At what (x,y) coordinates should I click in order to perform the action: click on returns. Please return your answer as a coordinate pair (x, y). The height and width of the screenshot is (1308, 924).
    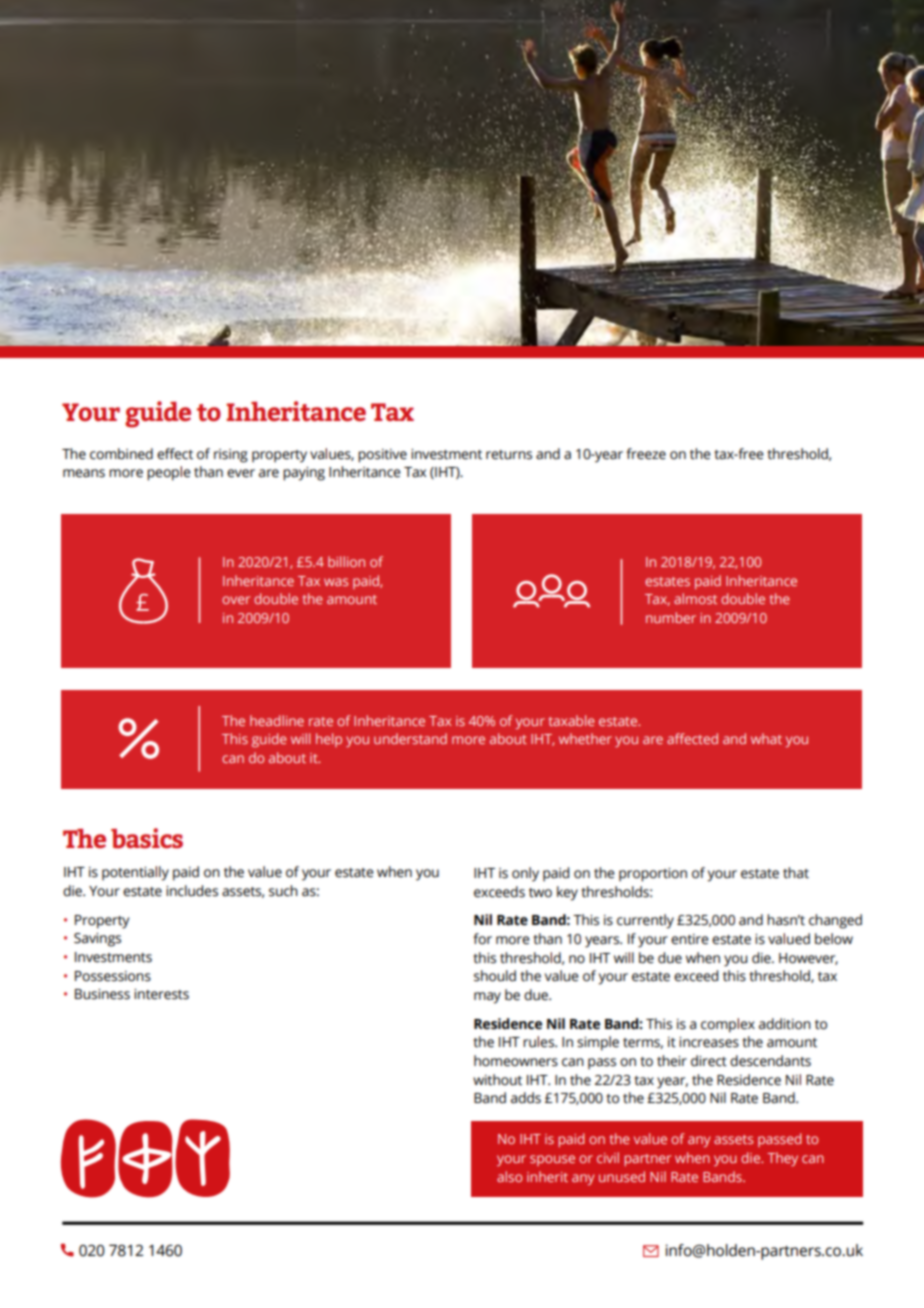
    Looking at the image, I should click on (509, 455).
